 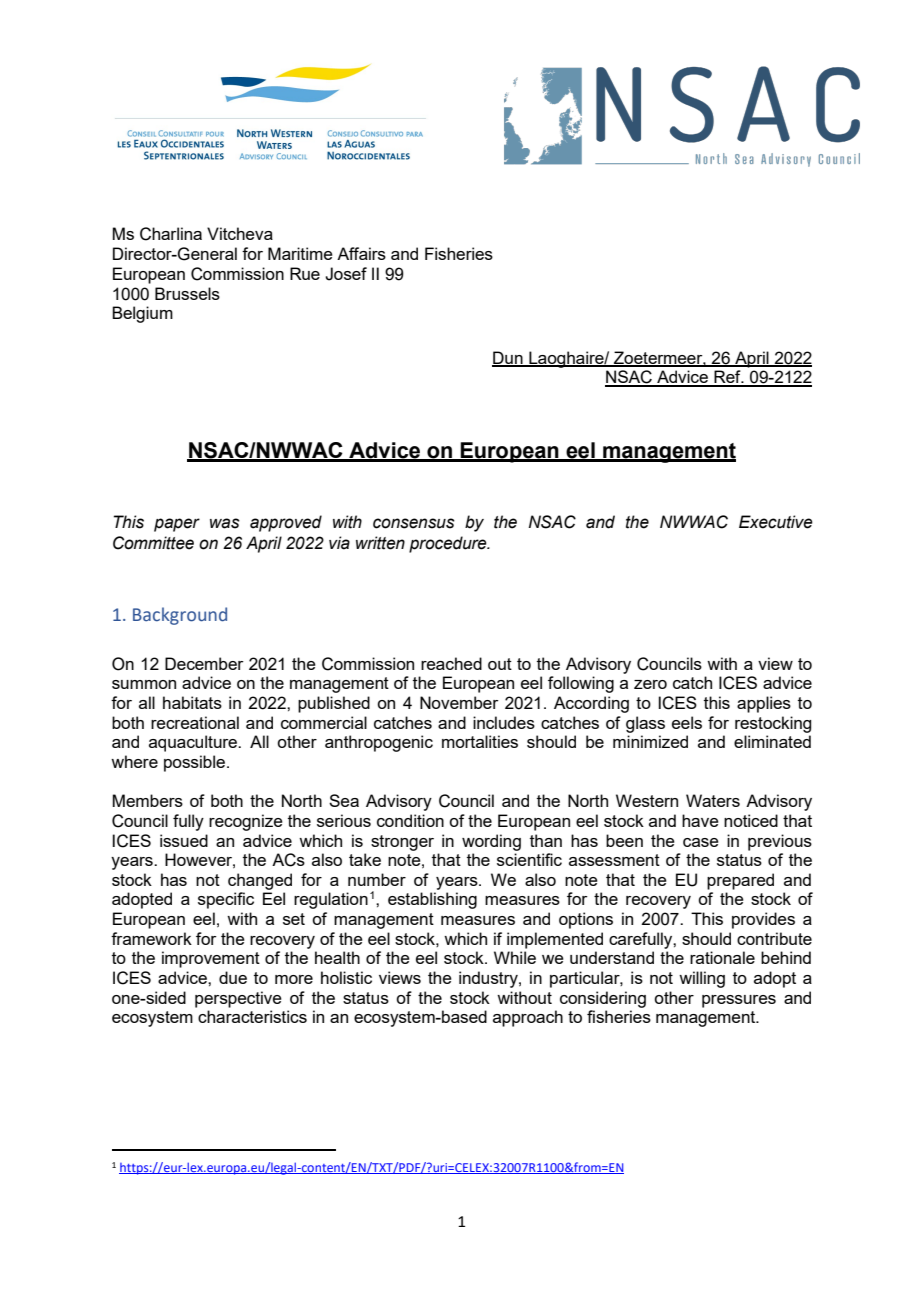 What do you see at coordinates (225, 523) in the screenshot?
I see `was` at bounding box center [225, 523].
